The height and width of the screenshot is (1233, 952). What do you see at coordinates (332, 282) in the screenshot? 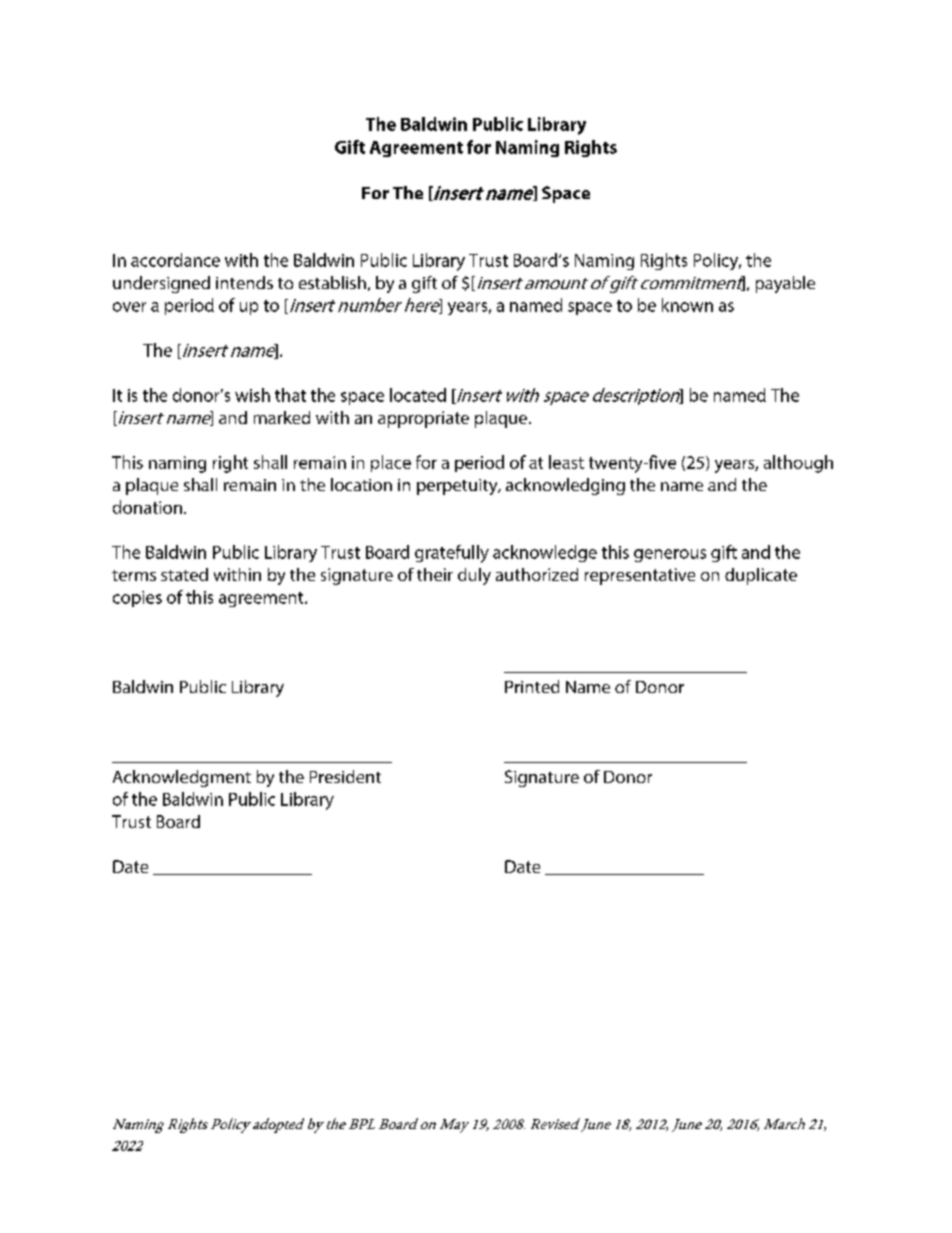
I see `establish` at bounding box center [332, 282].
